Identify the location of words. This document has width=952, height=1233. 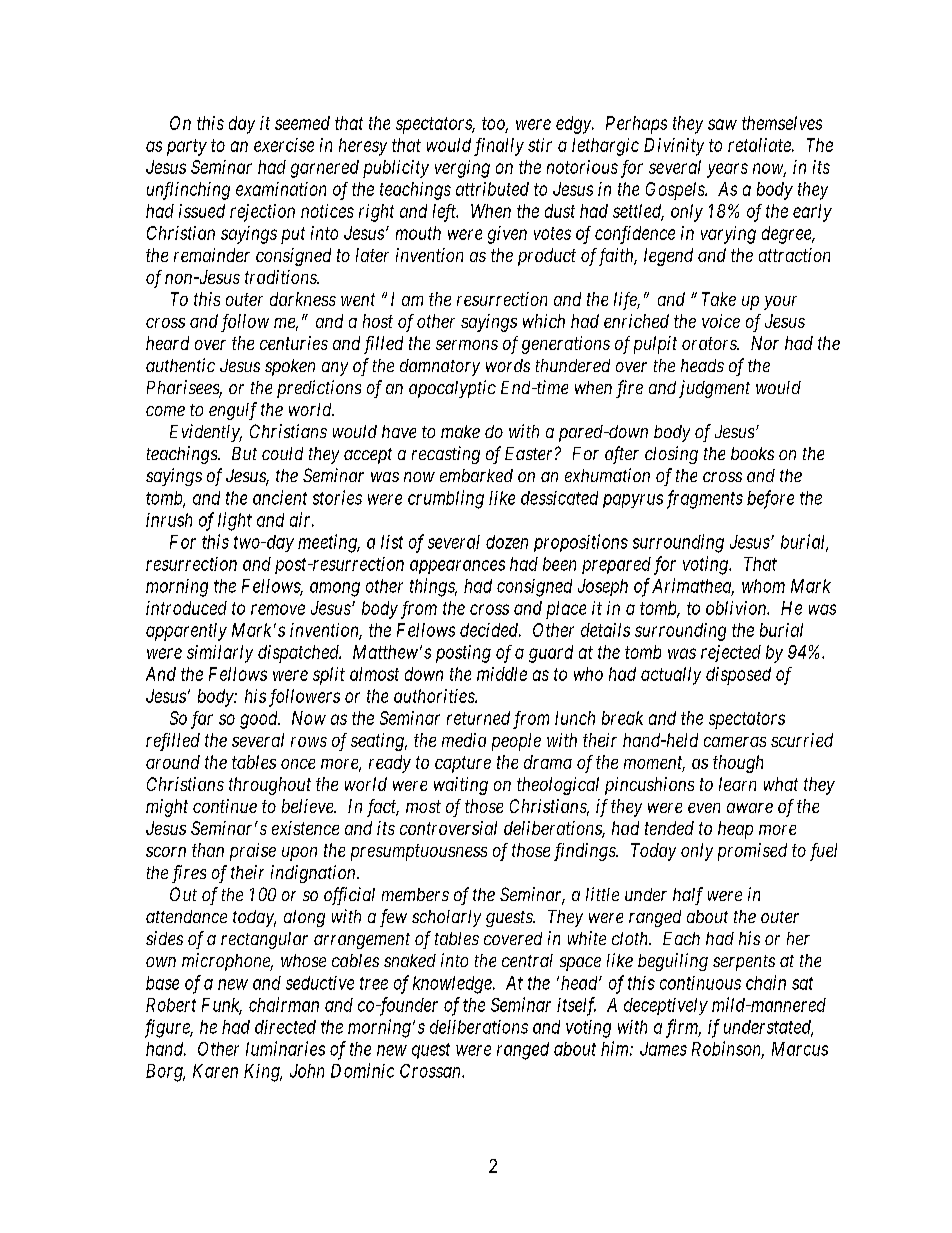
(508, 365).
